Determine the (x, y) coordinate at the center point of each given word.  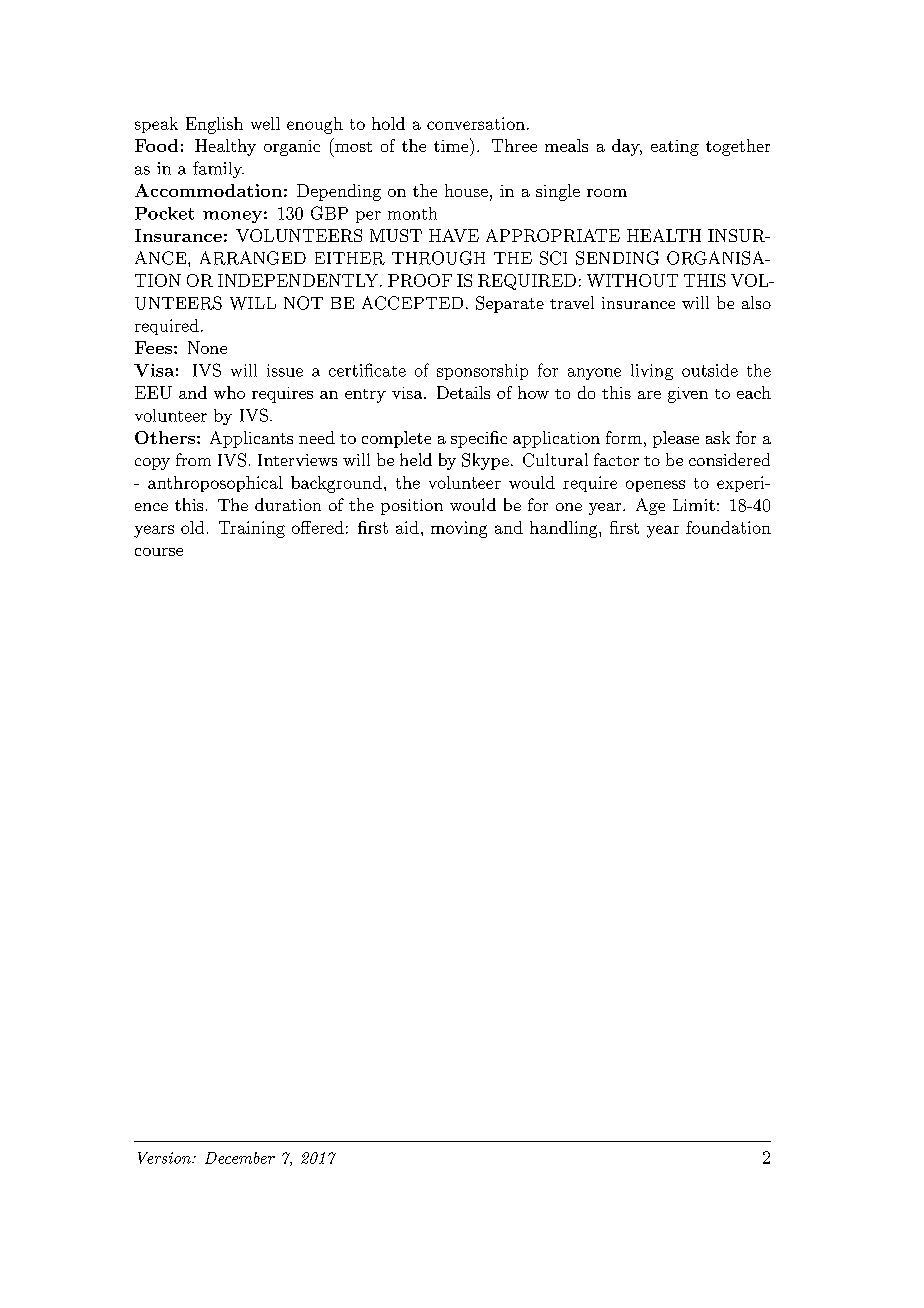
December (240, 1158)
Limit (694, 505)
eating (675, 148)
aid (407, 527)
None (207, 347)
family (218, 169)
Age (650, 506)
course (159, 552)
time (452, 145)
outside (710, 370)
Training (252, 529)
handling (565, 529)
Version (165, 1158)
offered (318, 527)
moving (459, 529)
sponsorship (482, 372)
